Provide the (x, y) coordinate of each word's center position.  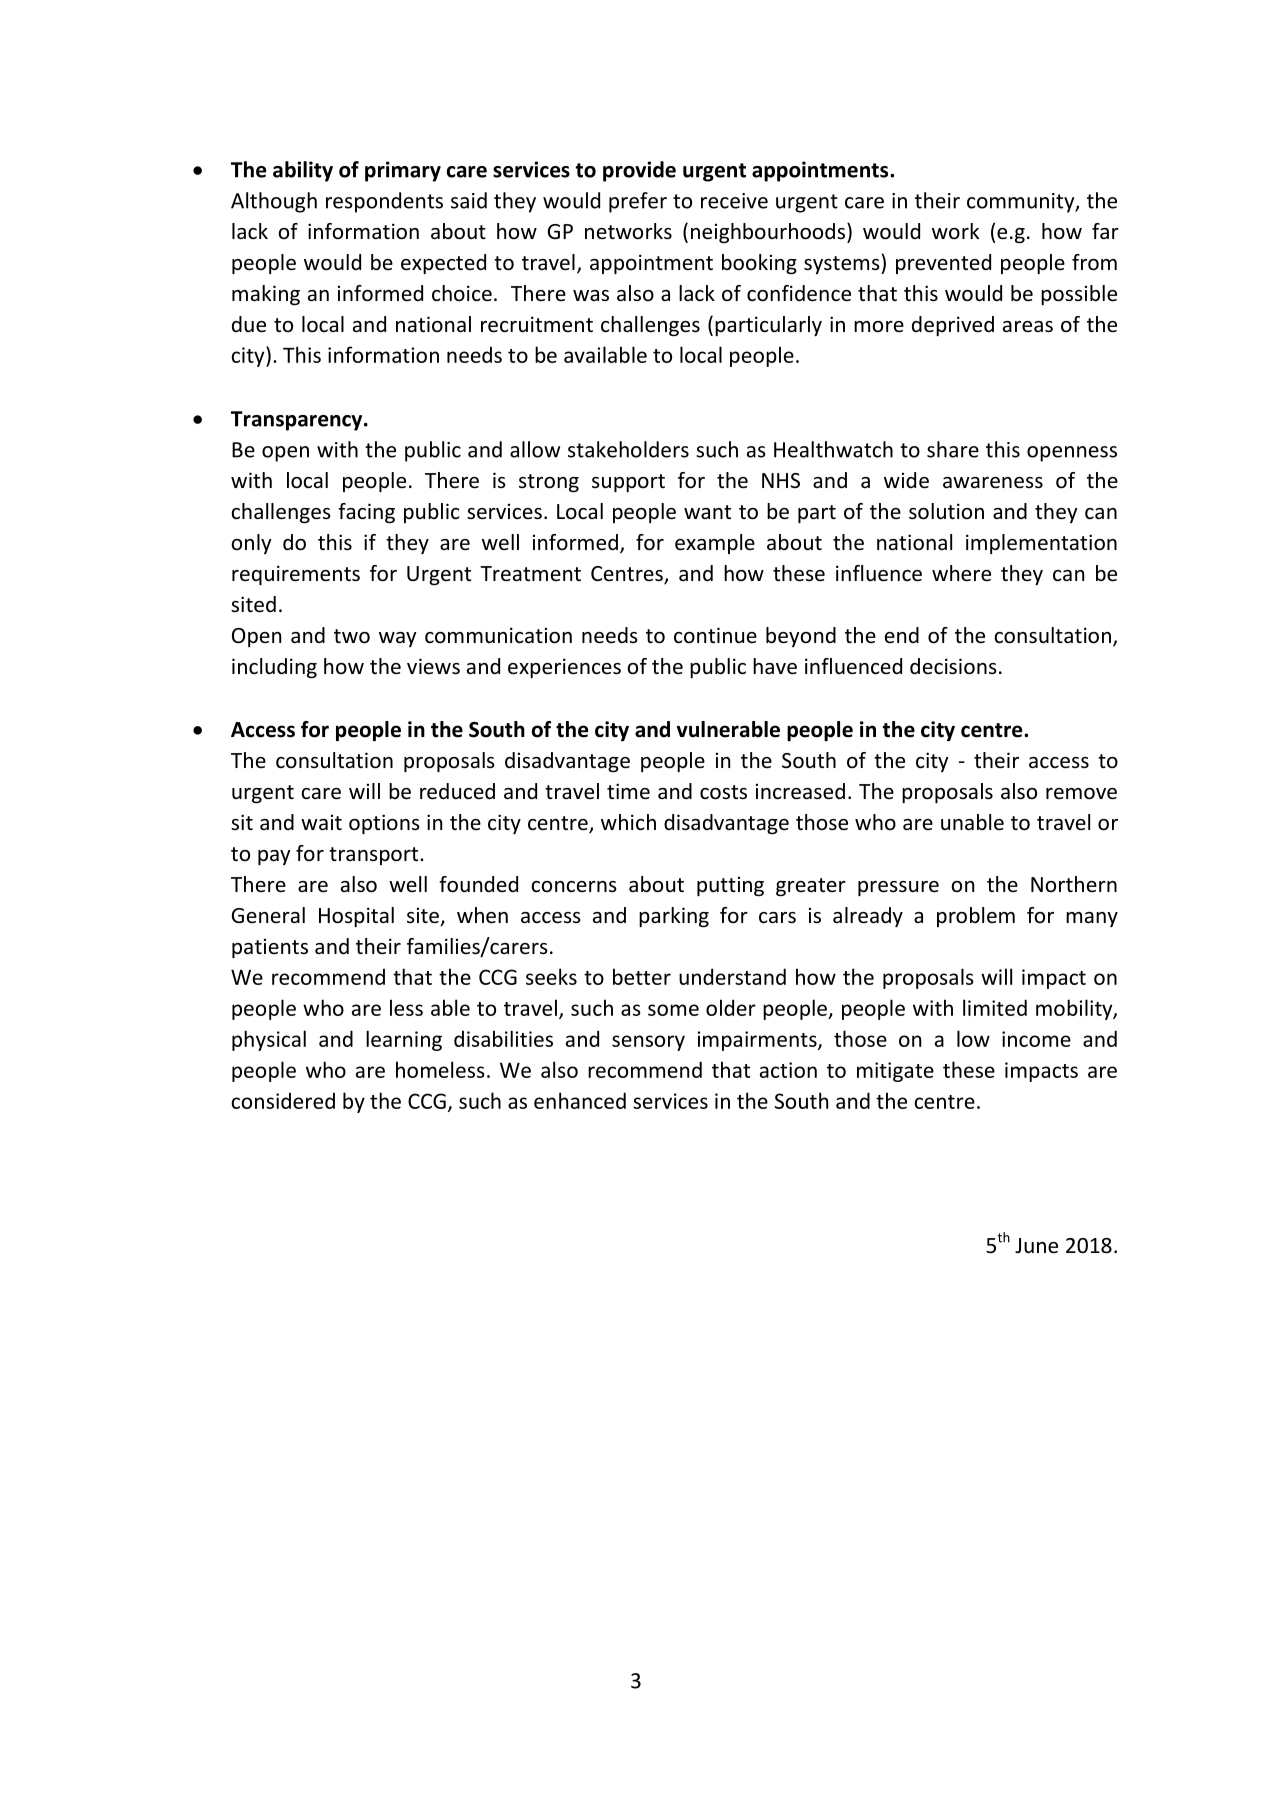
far (1105, 231)
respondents (384, 202)
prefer (638, 202)
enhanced (580, 1100)
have (775, 666)
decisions (953, 666)
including (274, 668)
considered (283, 1100)
